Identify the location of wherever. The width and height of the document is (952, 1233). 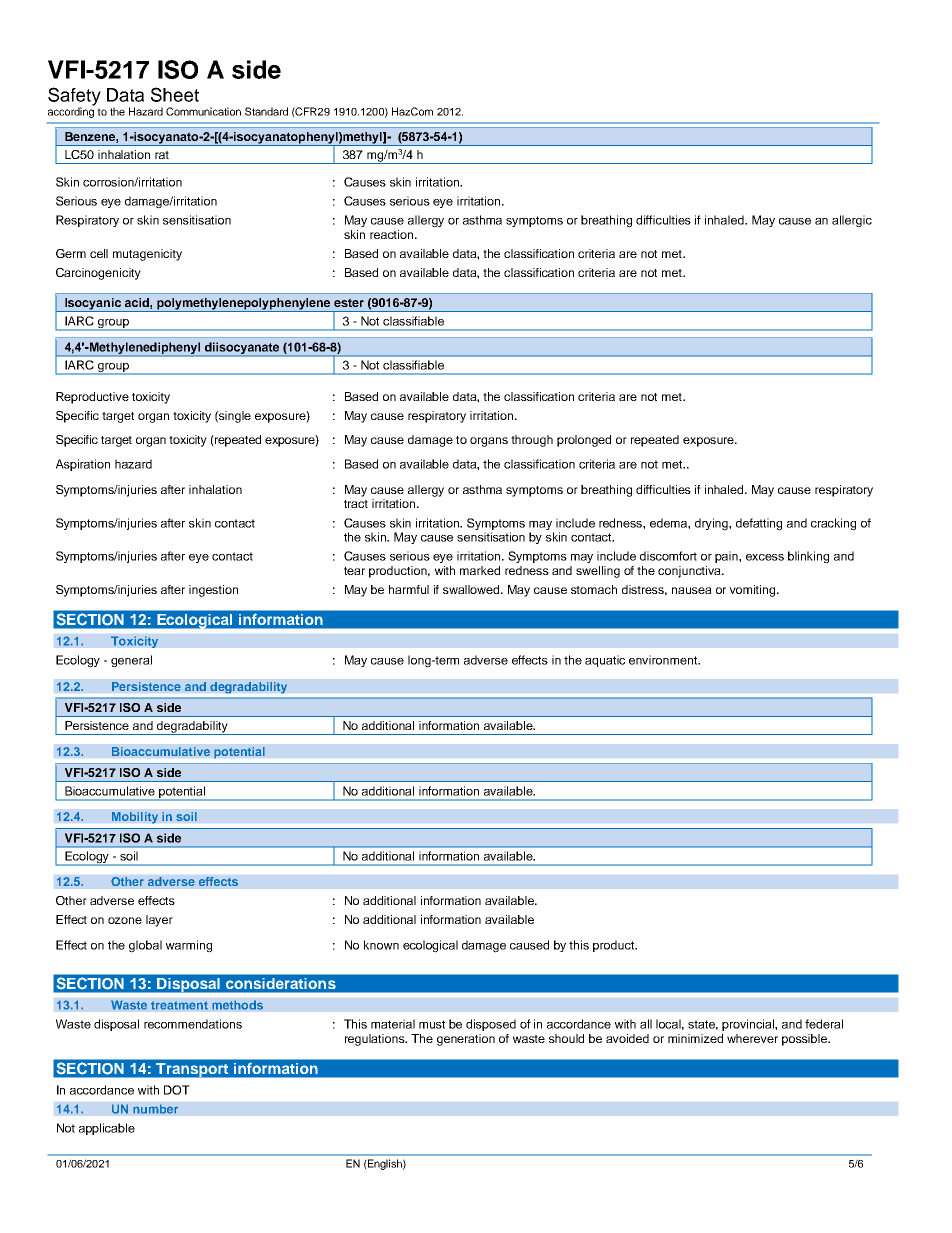
(752, 1038).
